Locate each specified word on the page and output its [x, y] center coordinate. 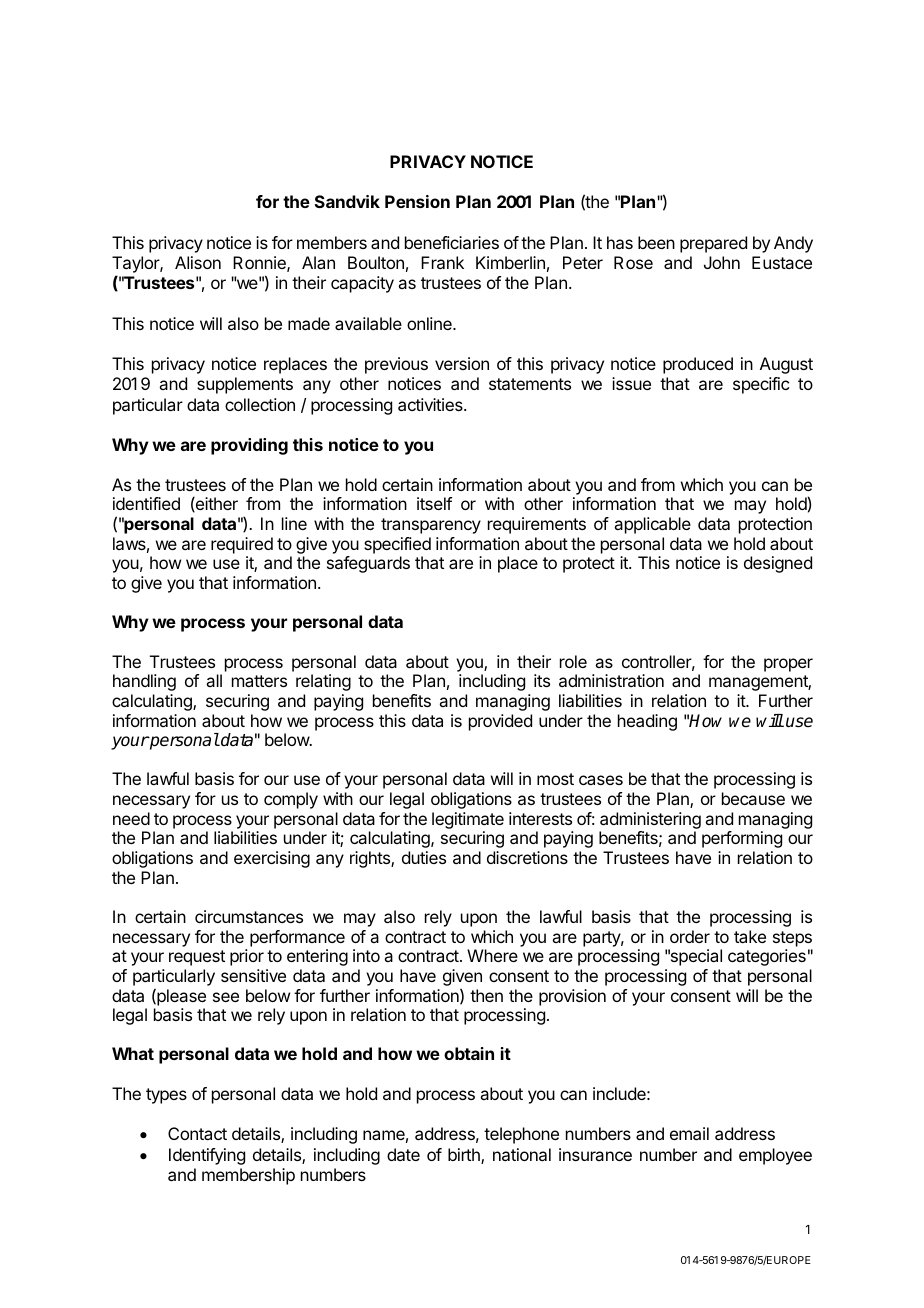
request [197, 958]
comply [291, 800]
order [690, 936]
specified [397, 545]
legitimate [468, 820]
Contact [197, 1133]
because [753, 798]
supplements [245, 385]
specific [761, 385]
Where [492, 955]
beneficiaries [452, 242]
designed [778, 564]
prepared [713, 244]
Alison [198, 262]
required [242, 545]
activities [431, 404]
